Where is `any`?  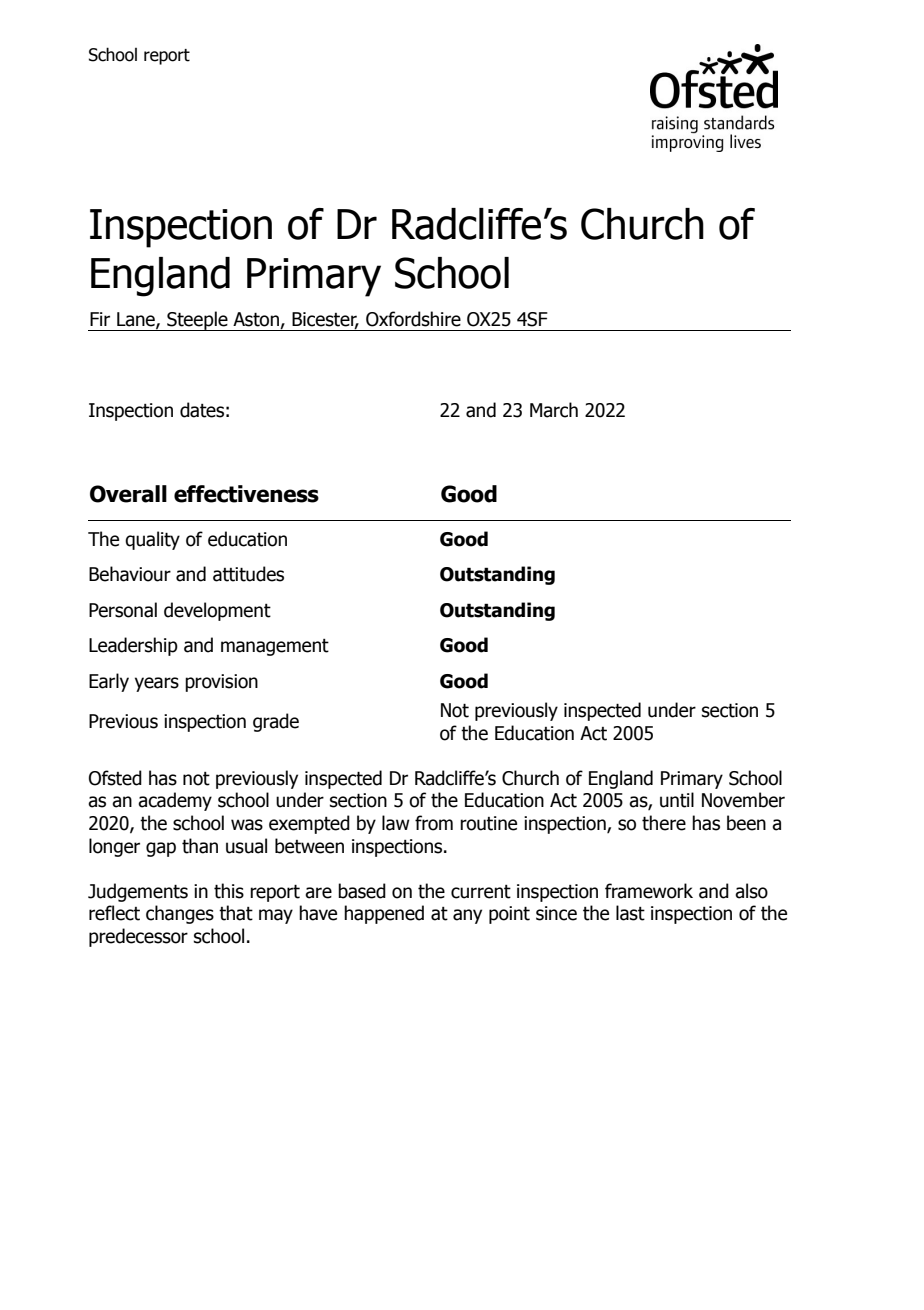 any is located at coordinates (467, 916).
